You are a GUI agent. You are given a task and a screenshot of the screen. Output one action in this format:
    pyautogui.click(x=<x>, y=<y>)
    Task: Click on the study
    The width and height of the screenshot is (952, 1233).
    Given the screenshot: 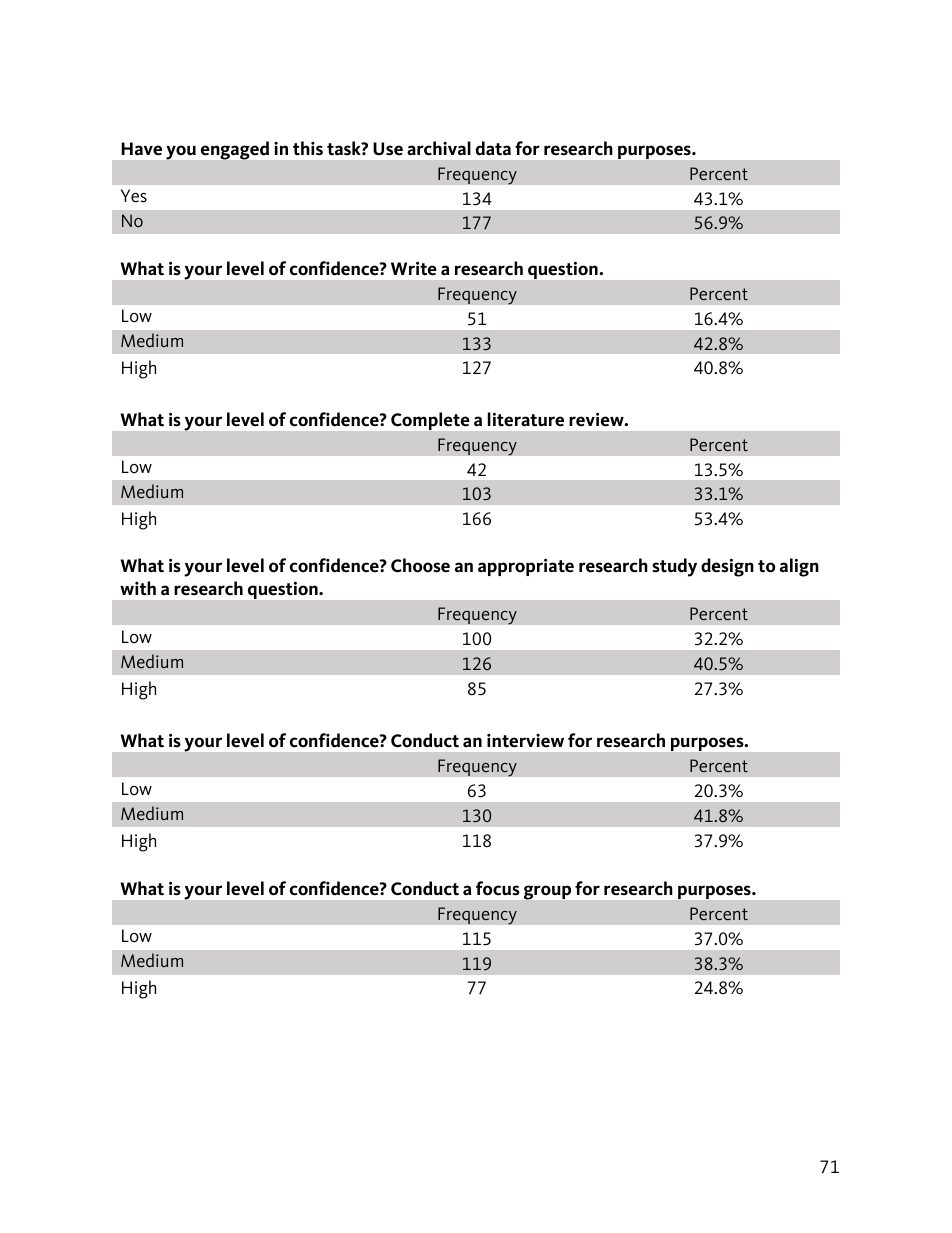 What is the action you would take?
    pyautogui.click(x=674, y=567)
